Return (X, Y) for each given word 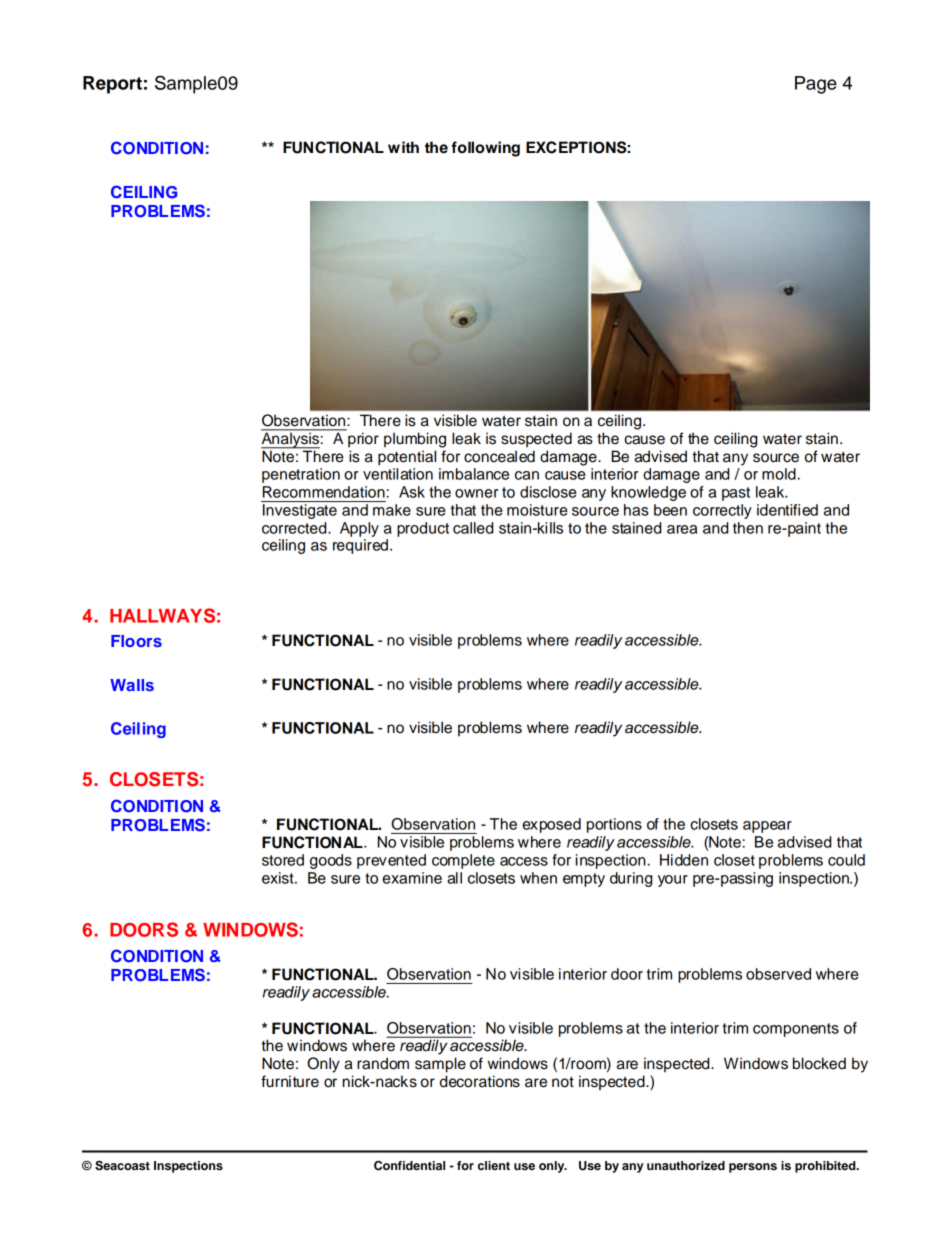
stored (283, 860)
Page (816, 85)
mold (779, 474)
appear (767, 827)
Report (112, 85)
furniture (290, 1081)
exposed (551, 825)
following (485, 149)
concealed (499, 456)
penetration (301, 475)
